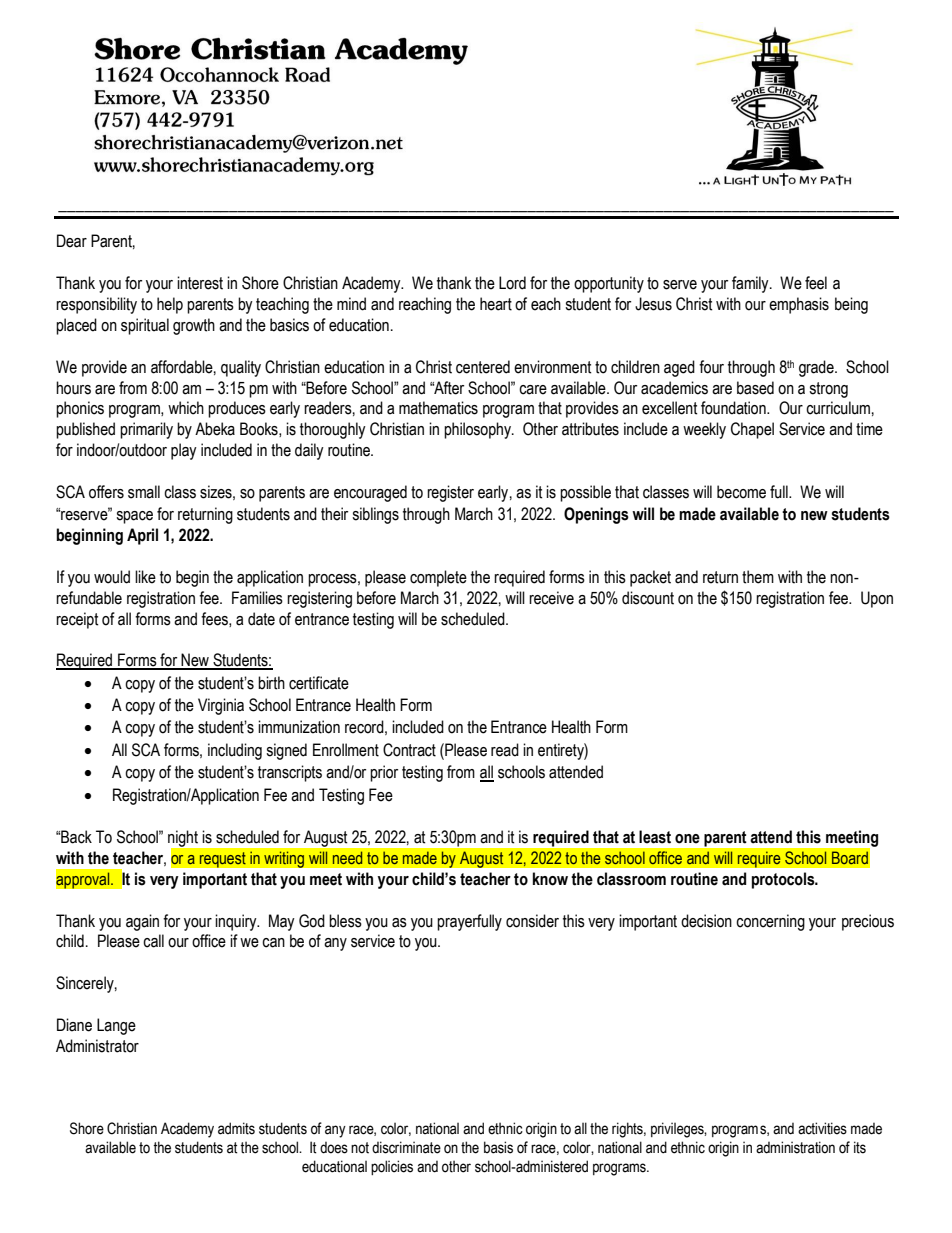  What do you see at coordinates (512, 283) in the screenshot?
I see `Lord` at bounding box center [512, 283].
